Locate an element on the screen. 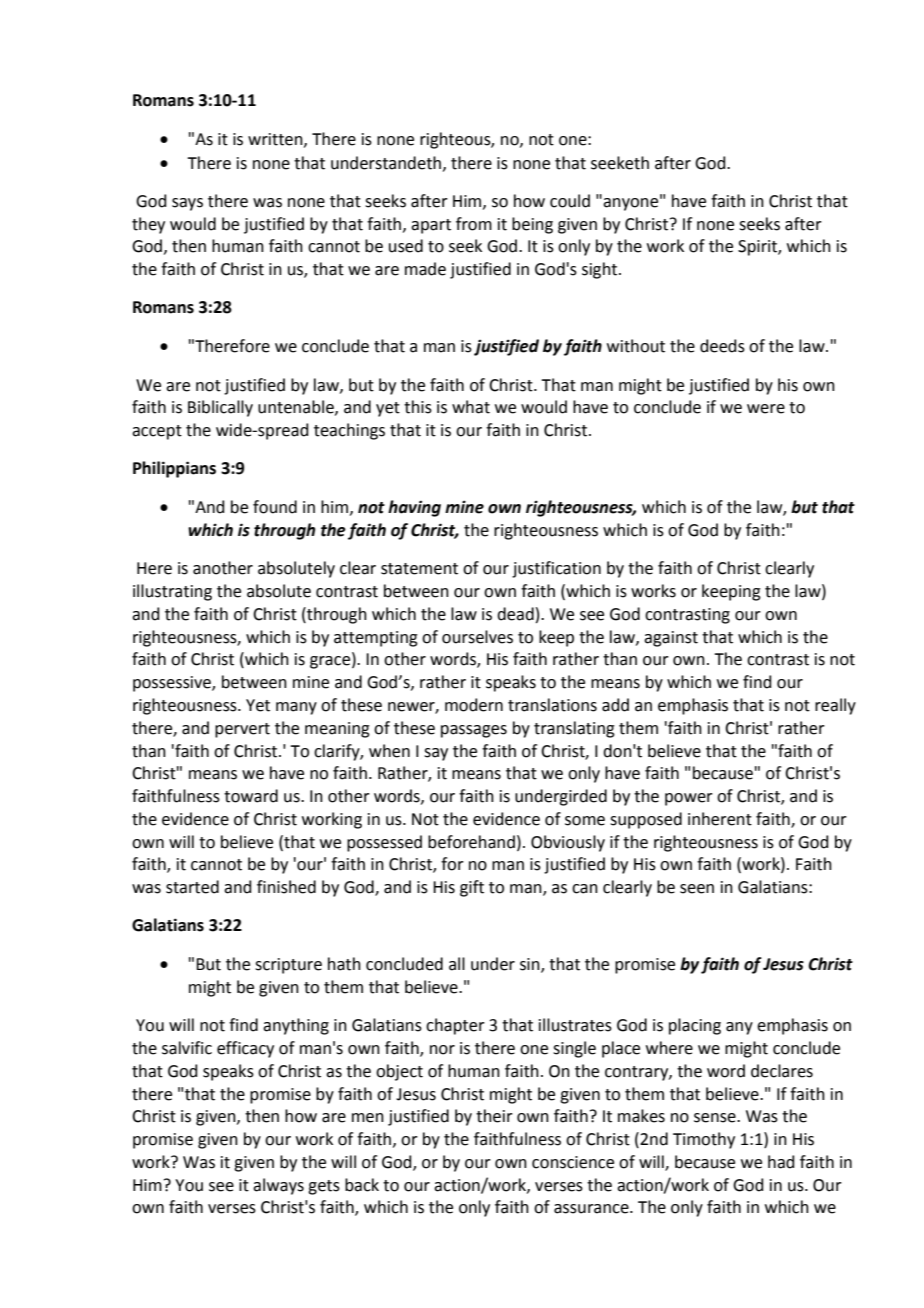  deeds is located at coordinates (722, 346).
